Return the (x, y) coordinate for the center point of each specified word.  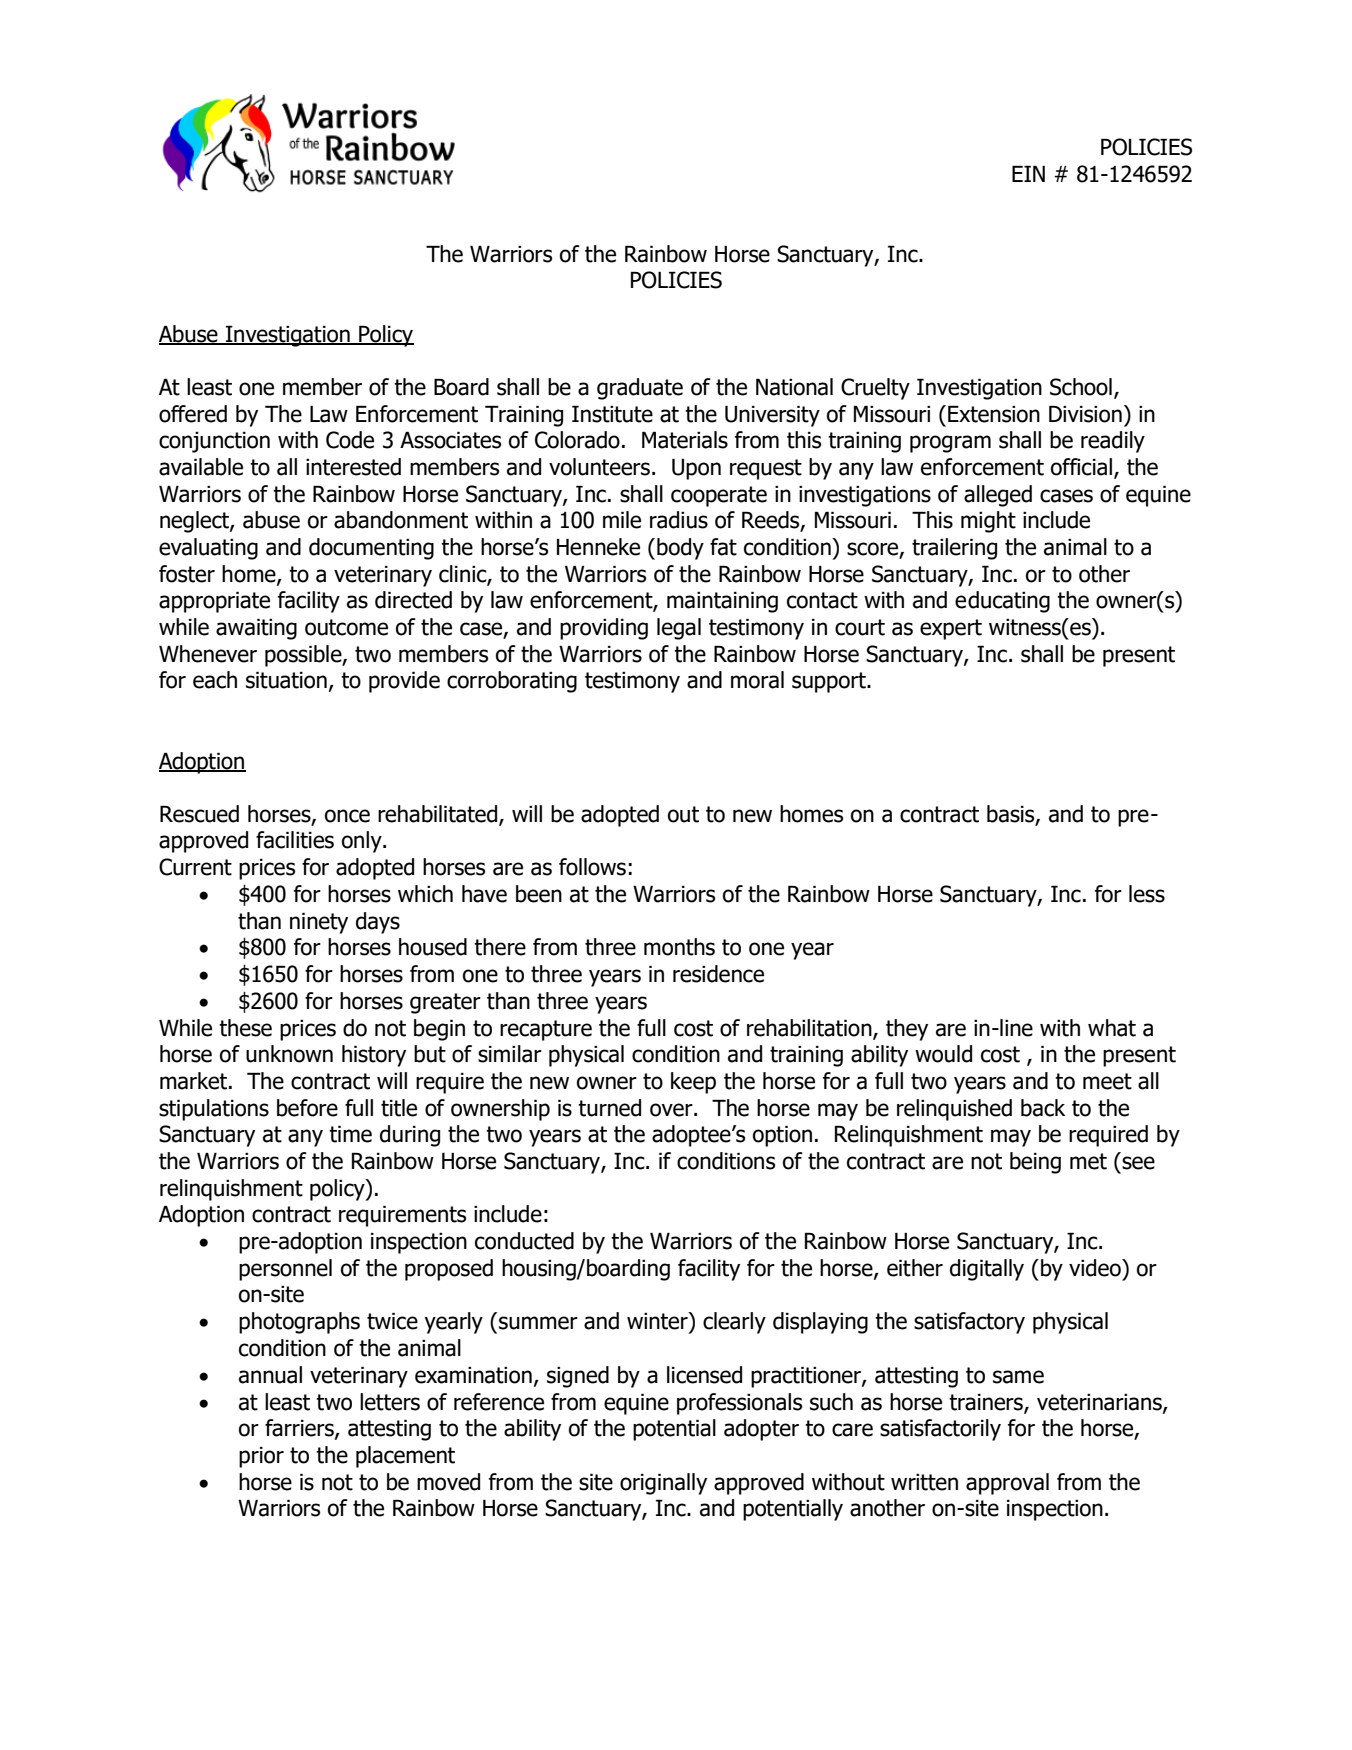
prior (261, 1457)
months (679, 947)
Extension (994, 414)
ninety (319, 923)
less (1147, 894)
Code (350, 440)
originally (663, 1484)
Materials (685, 440)
